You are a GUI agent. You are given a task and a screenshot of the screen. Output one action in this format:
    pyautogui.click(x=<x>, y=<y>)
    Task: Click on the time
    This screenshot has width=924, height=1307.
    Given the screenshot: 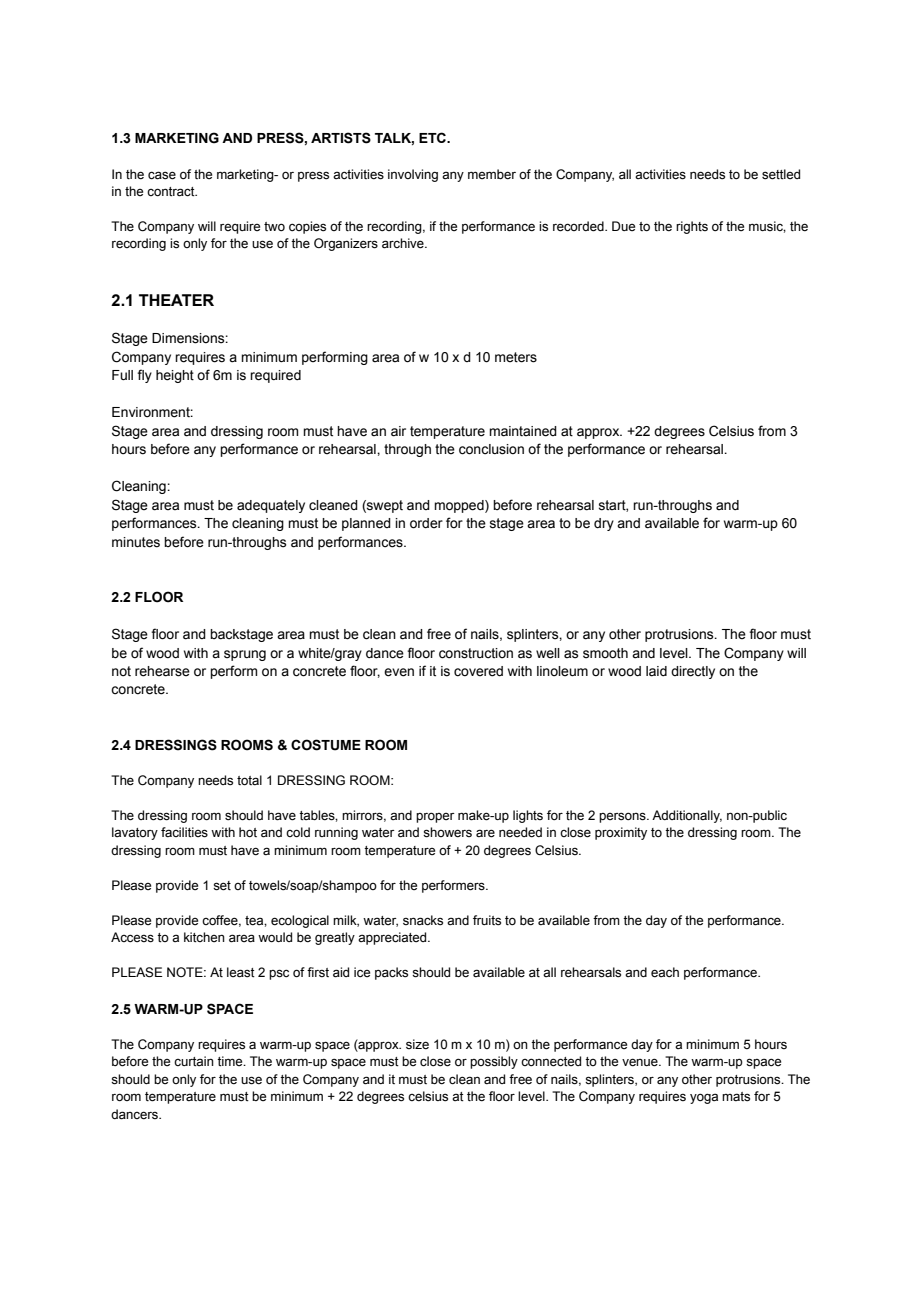 What is the action you would take?
    pyautogui.click(x=231, y=1061)
